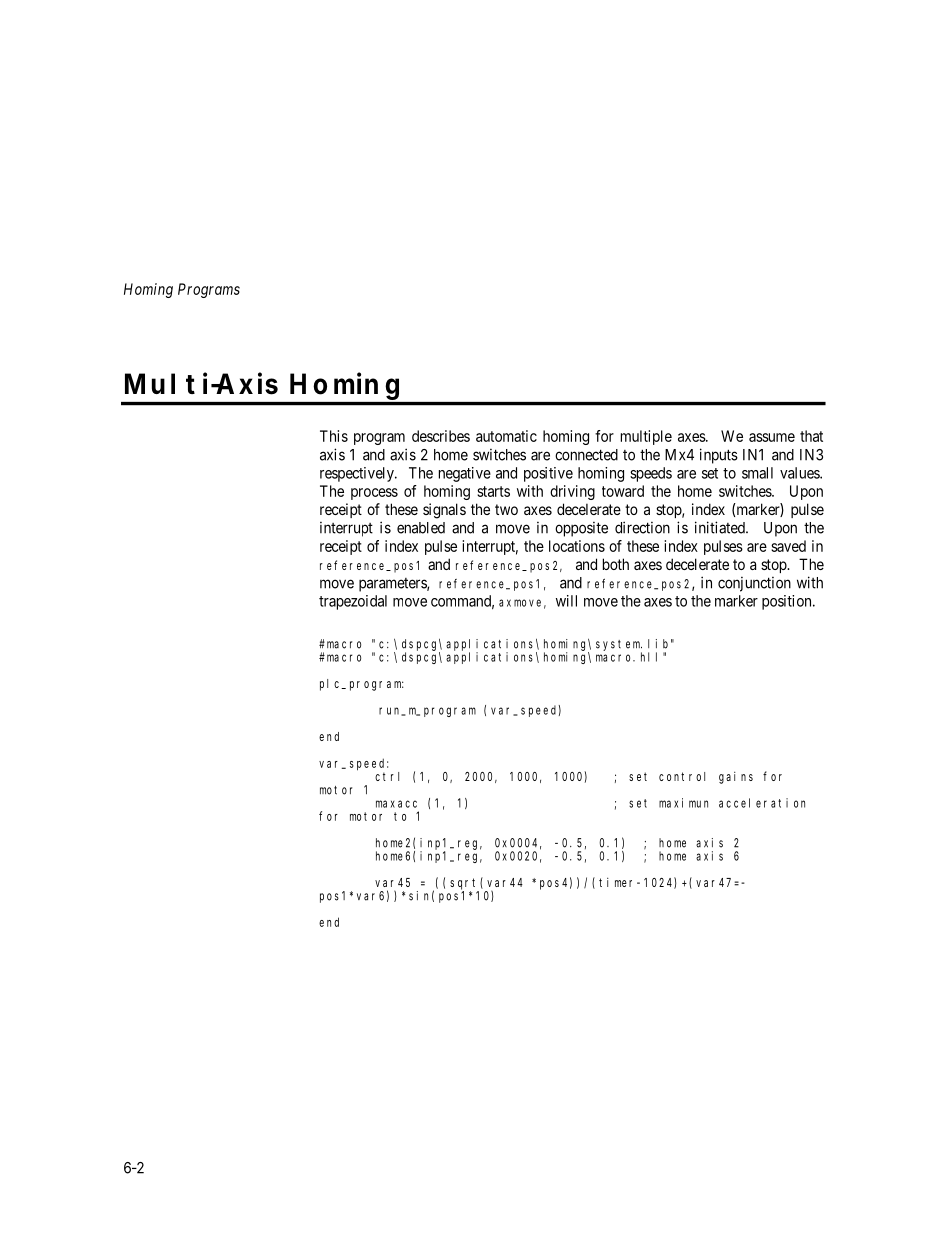  What do you see at coordinates (616, 564) in the page?
I see `both` at bounding box center [616, 564].
